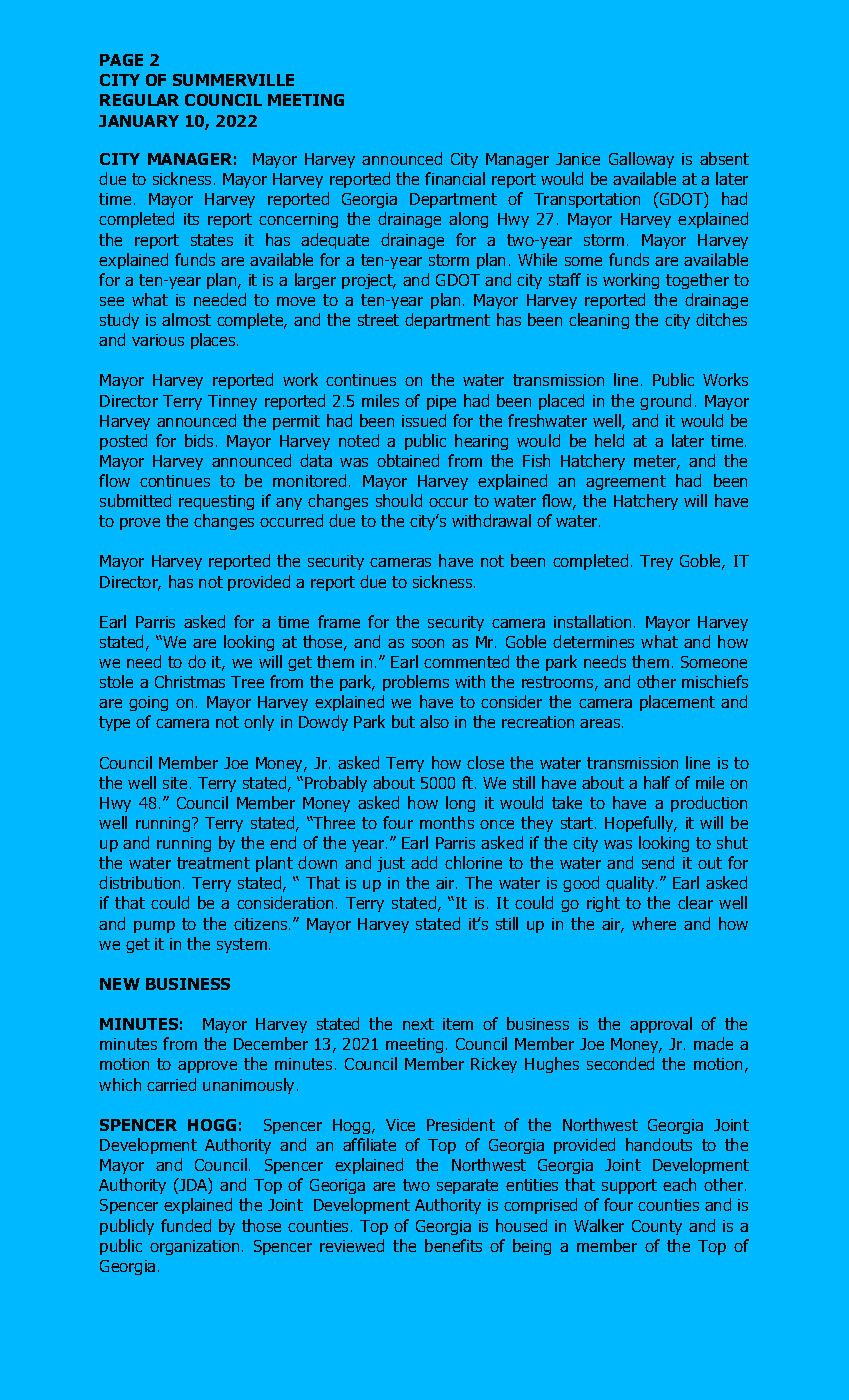 The width and height of the page is (849, 1400). Describe the element at coordinates (455, 178) in the page. I see `financial` at that location.
